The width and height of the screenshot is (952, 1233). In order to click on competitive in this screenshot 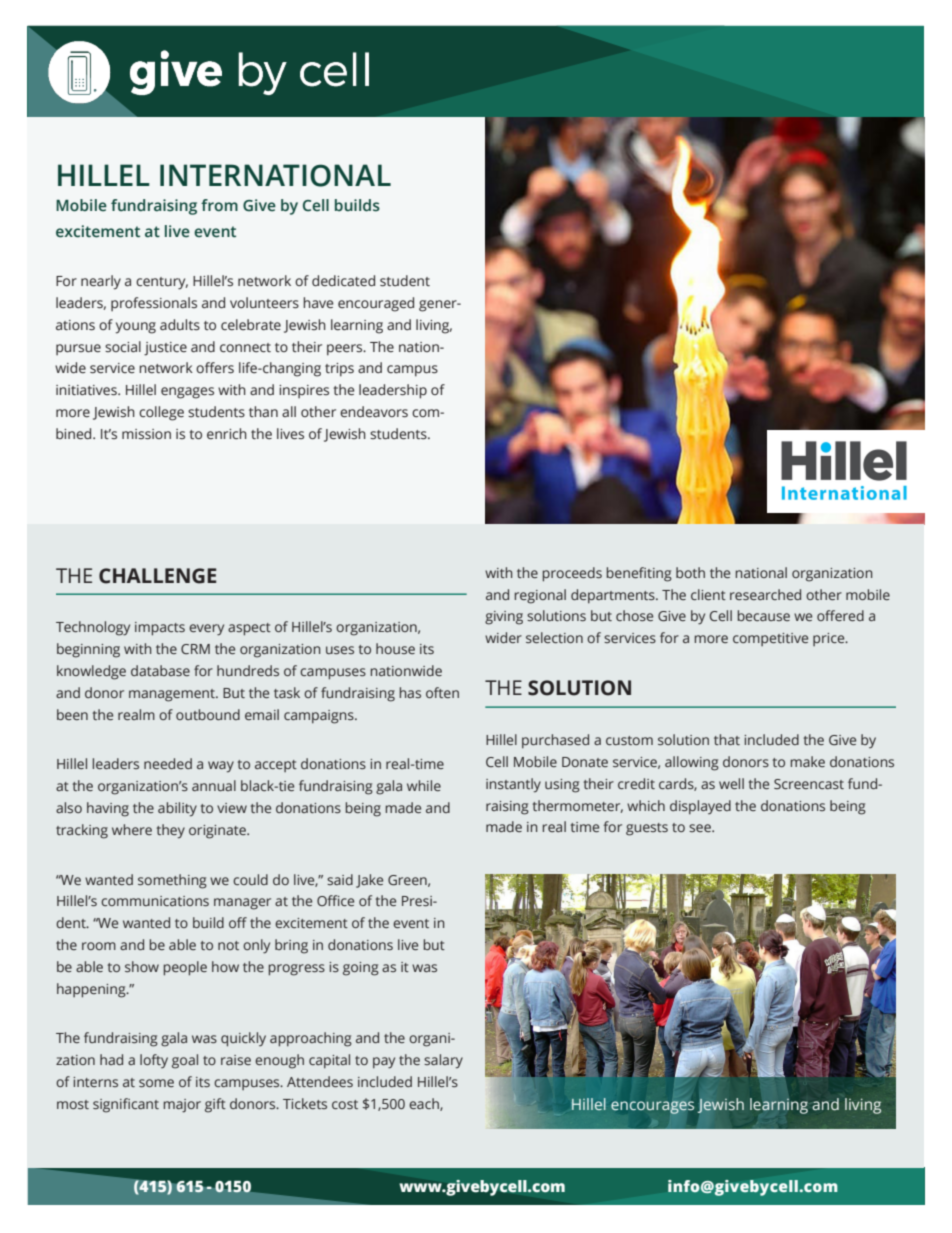, I will do `click(770, 639)`.
